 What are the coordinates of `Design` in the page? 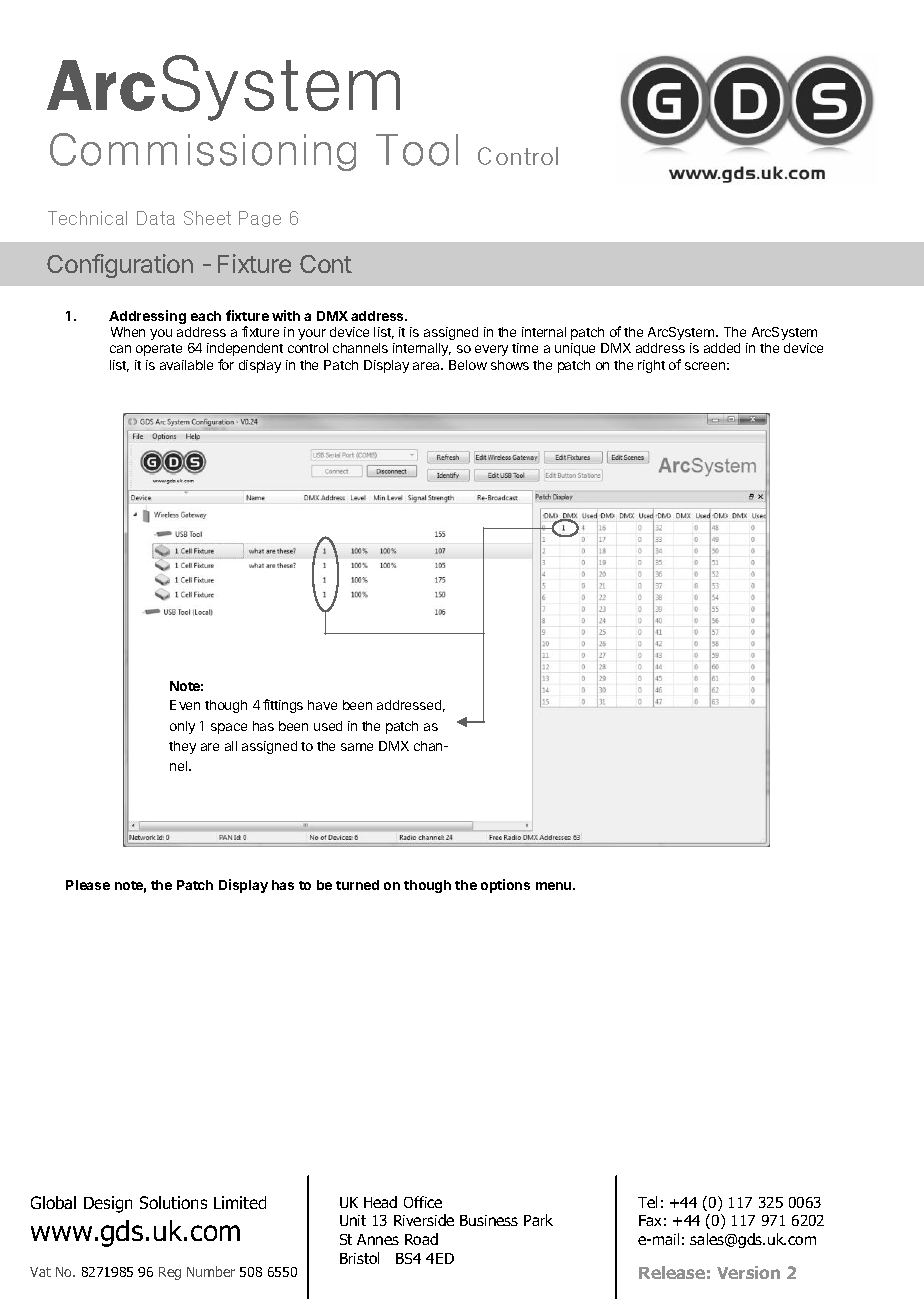 It's located at (108, 1204).
